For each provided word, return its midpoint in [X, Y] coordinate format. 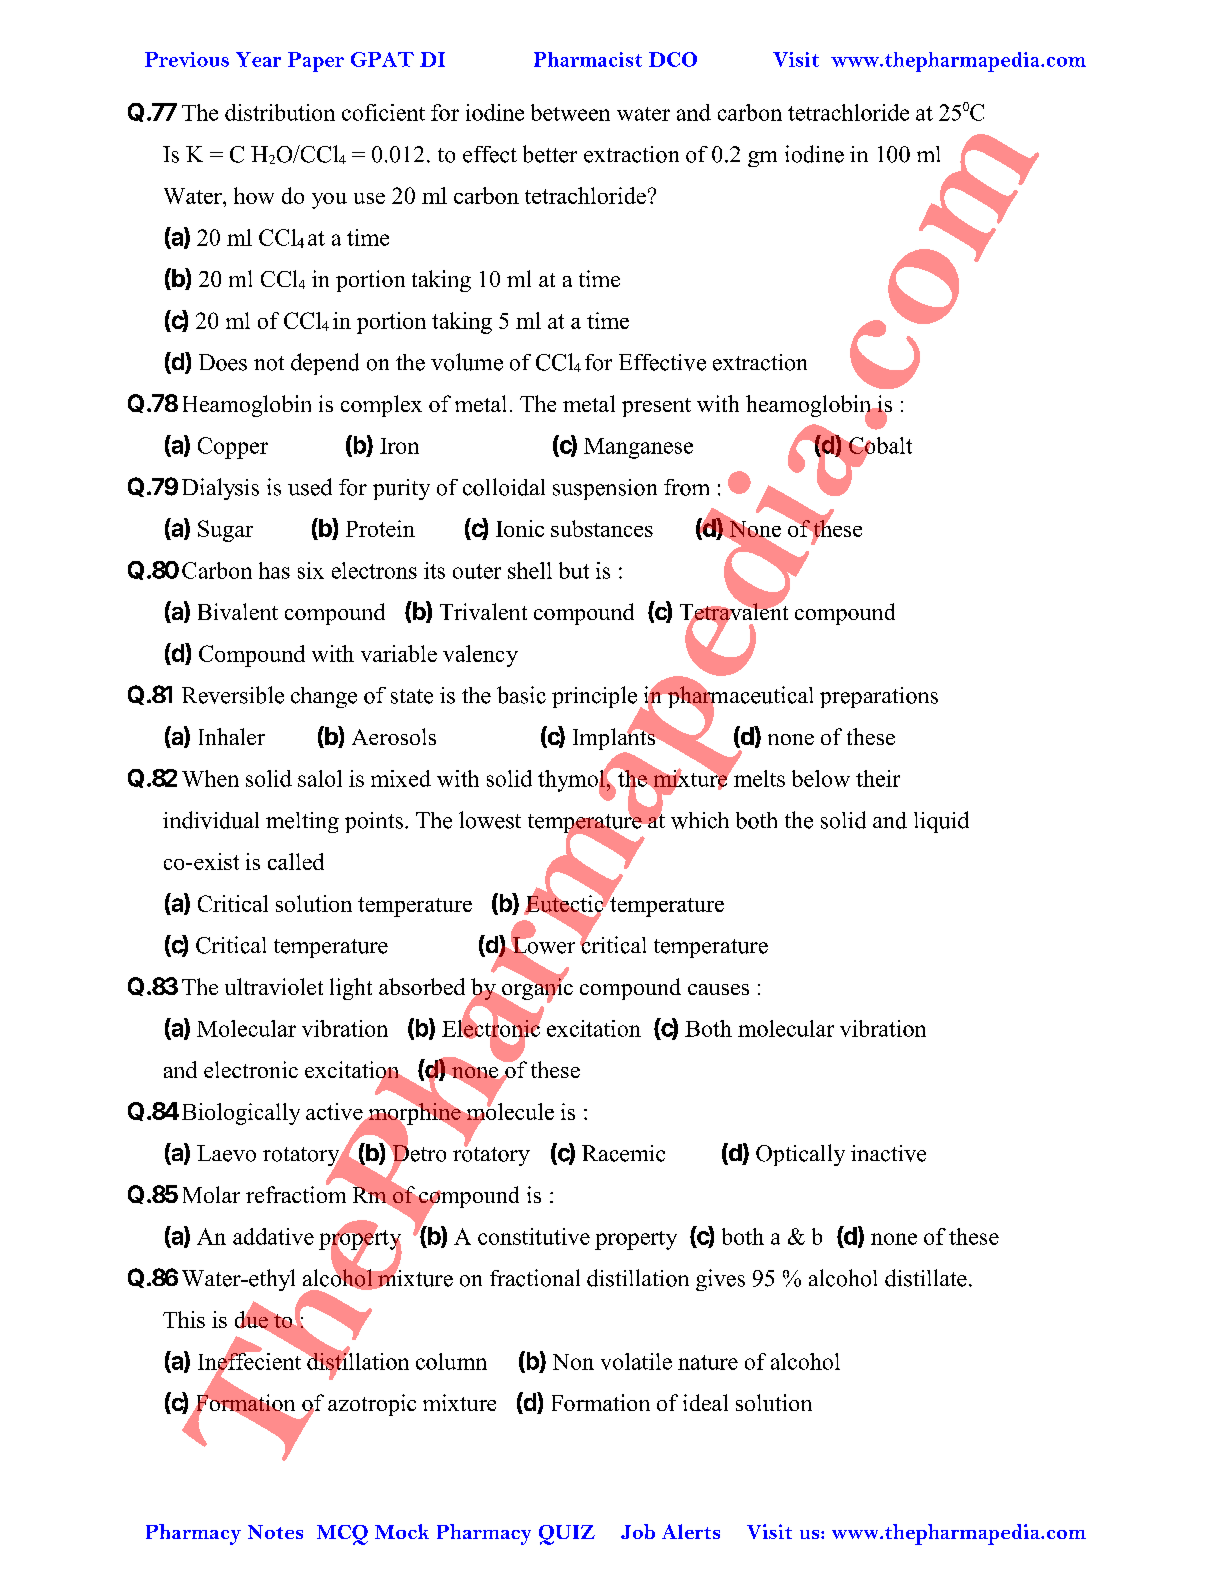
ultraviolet [274, 986]
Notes [275, 1532]
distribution [280, 112]
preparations [879, 697]
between [570, 112]
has [274, 570]
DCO [673, 59]
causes [718, 989]
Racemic [623, 1153]
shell [530, 570]
